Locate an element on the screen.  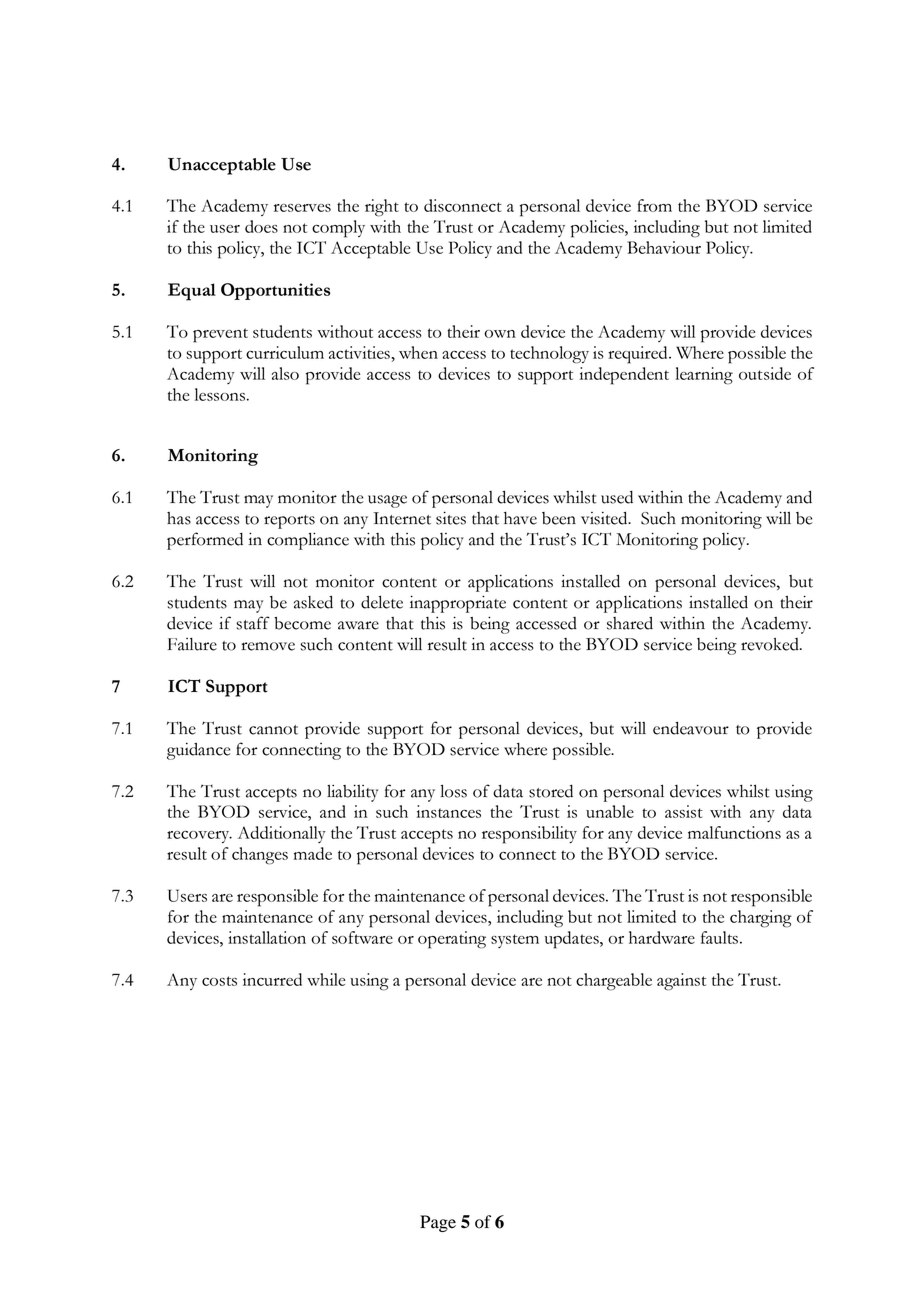
visited is located at coordinates (605, 518).
